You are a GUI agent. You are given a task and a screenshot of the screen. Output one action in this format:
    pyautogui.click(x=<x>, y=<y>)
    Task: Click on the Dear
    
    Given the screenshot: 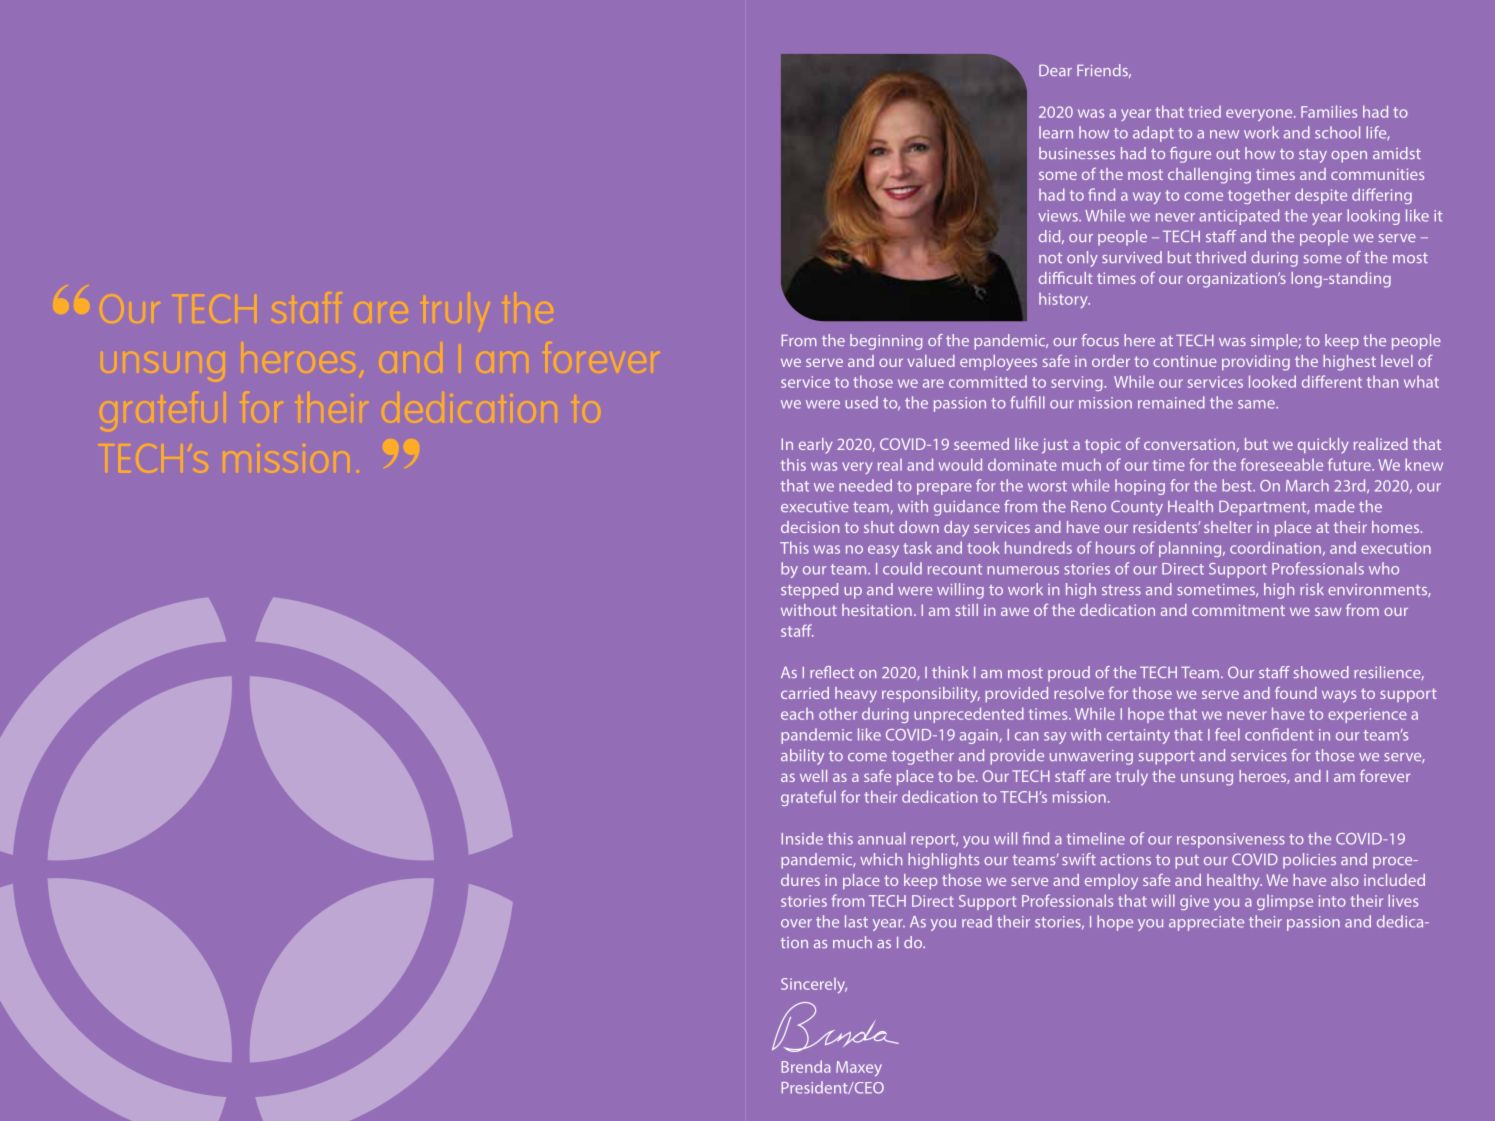 What is the action you would take?
    pyautogui.click(x=1055, y=70)
